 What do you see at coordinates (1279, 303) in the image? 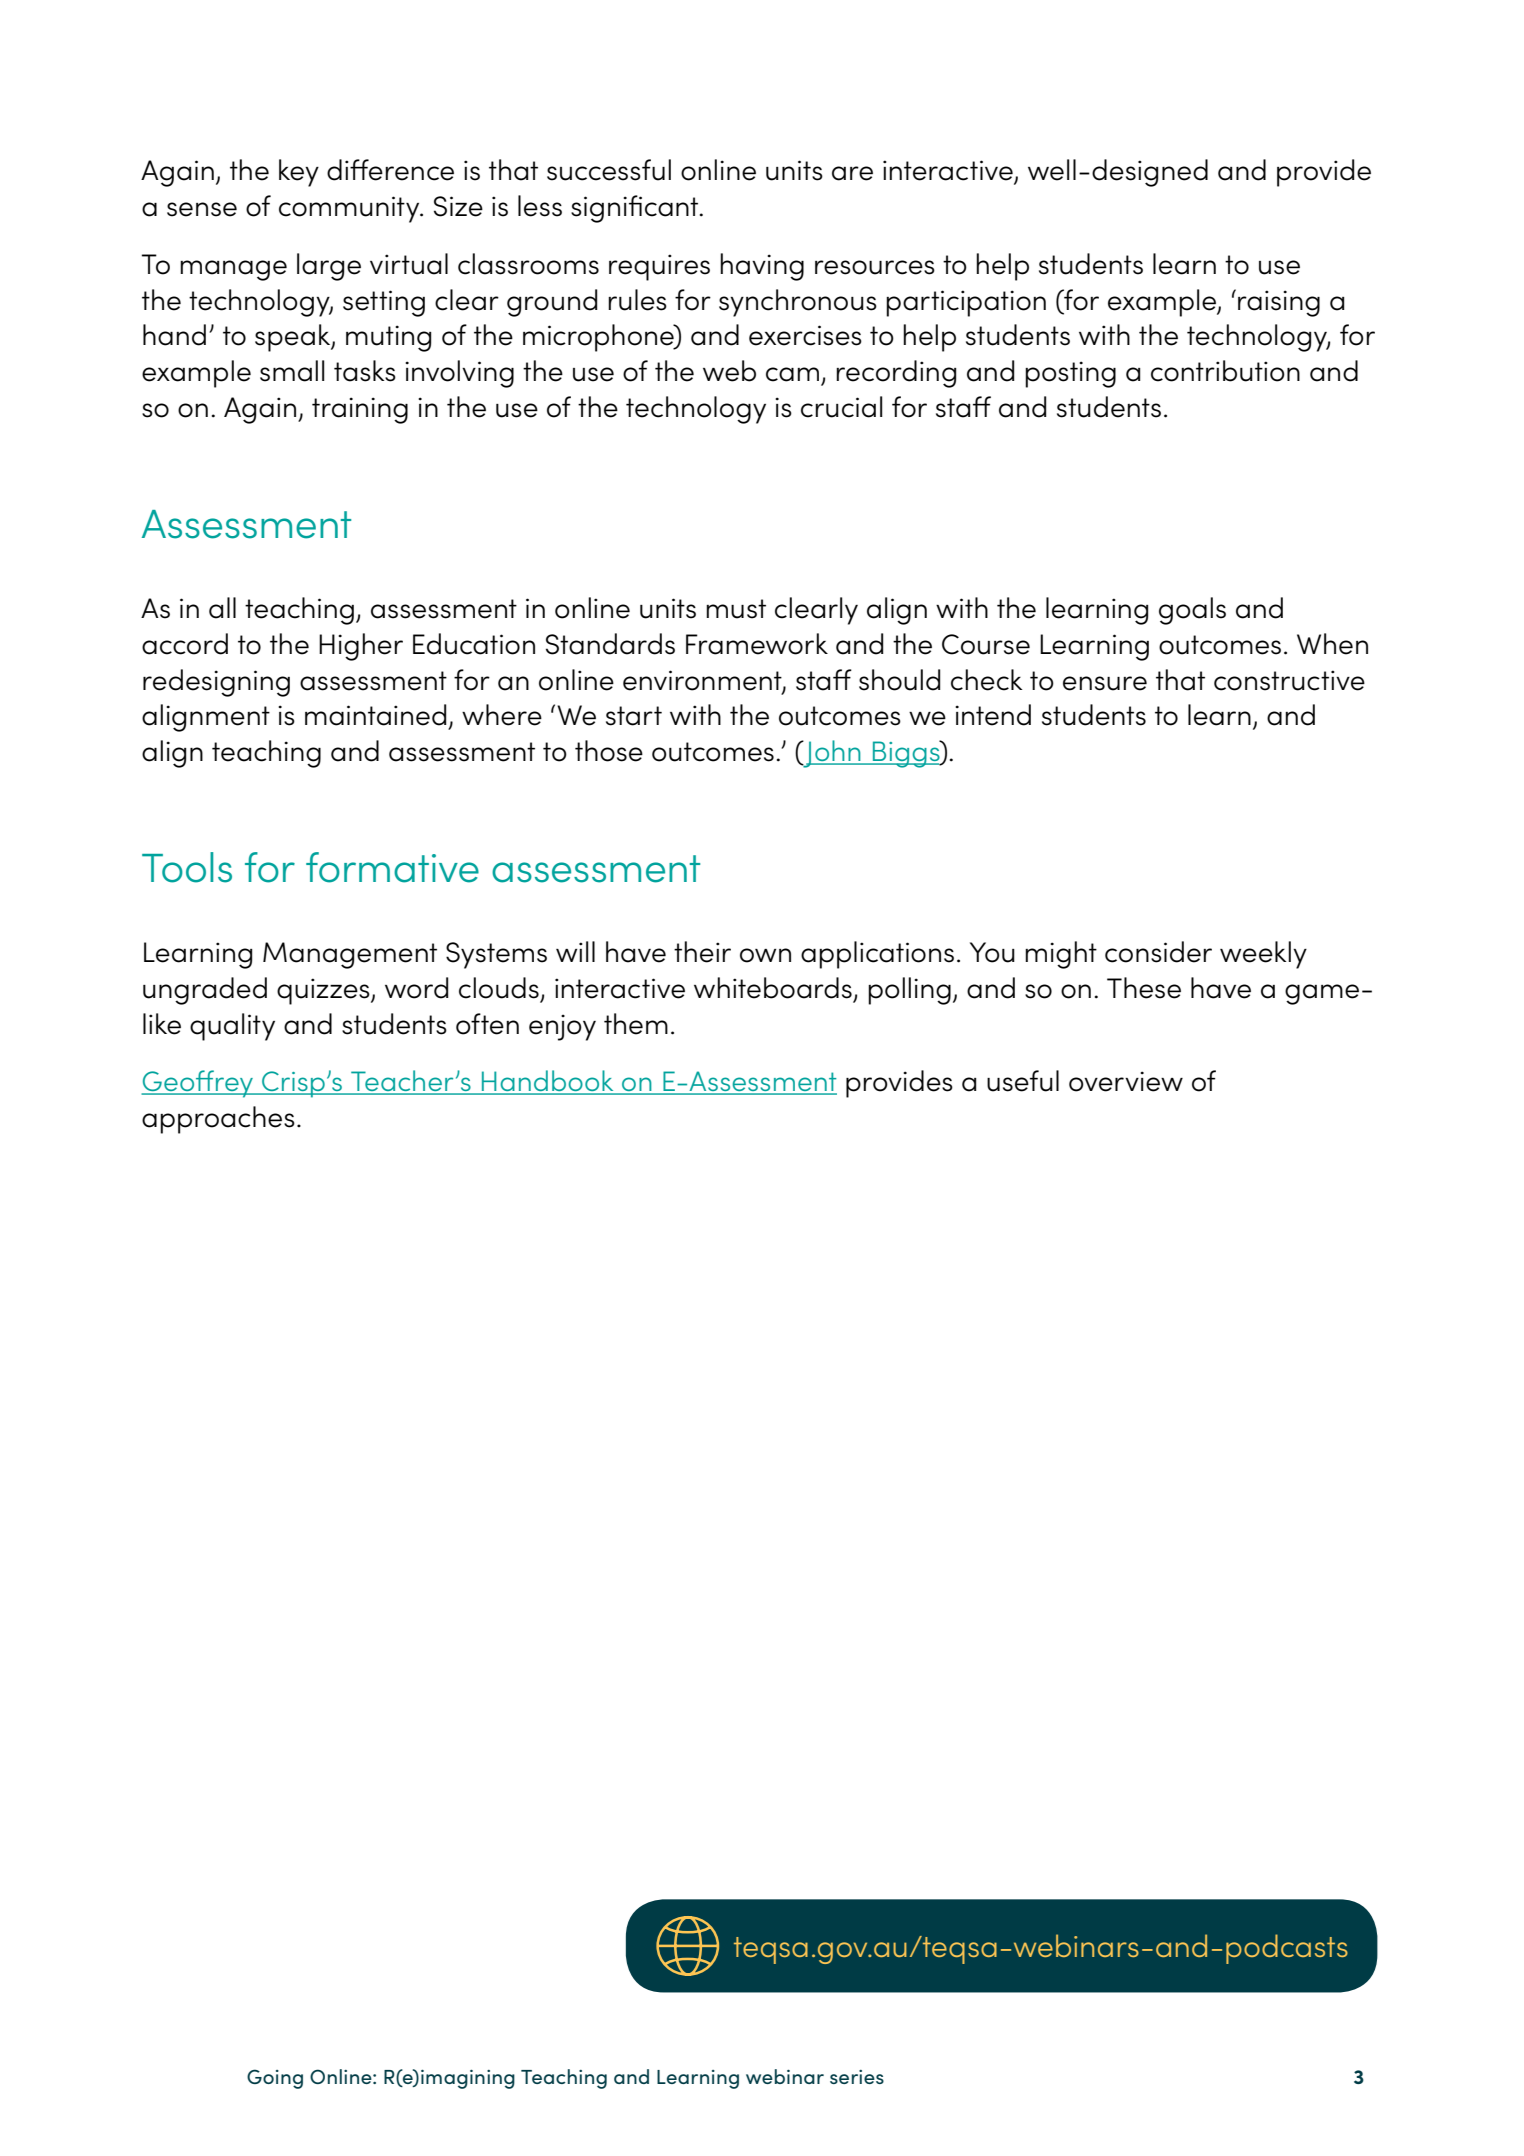
I see `raising` at bounding box center [1279, 303].
